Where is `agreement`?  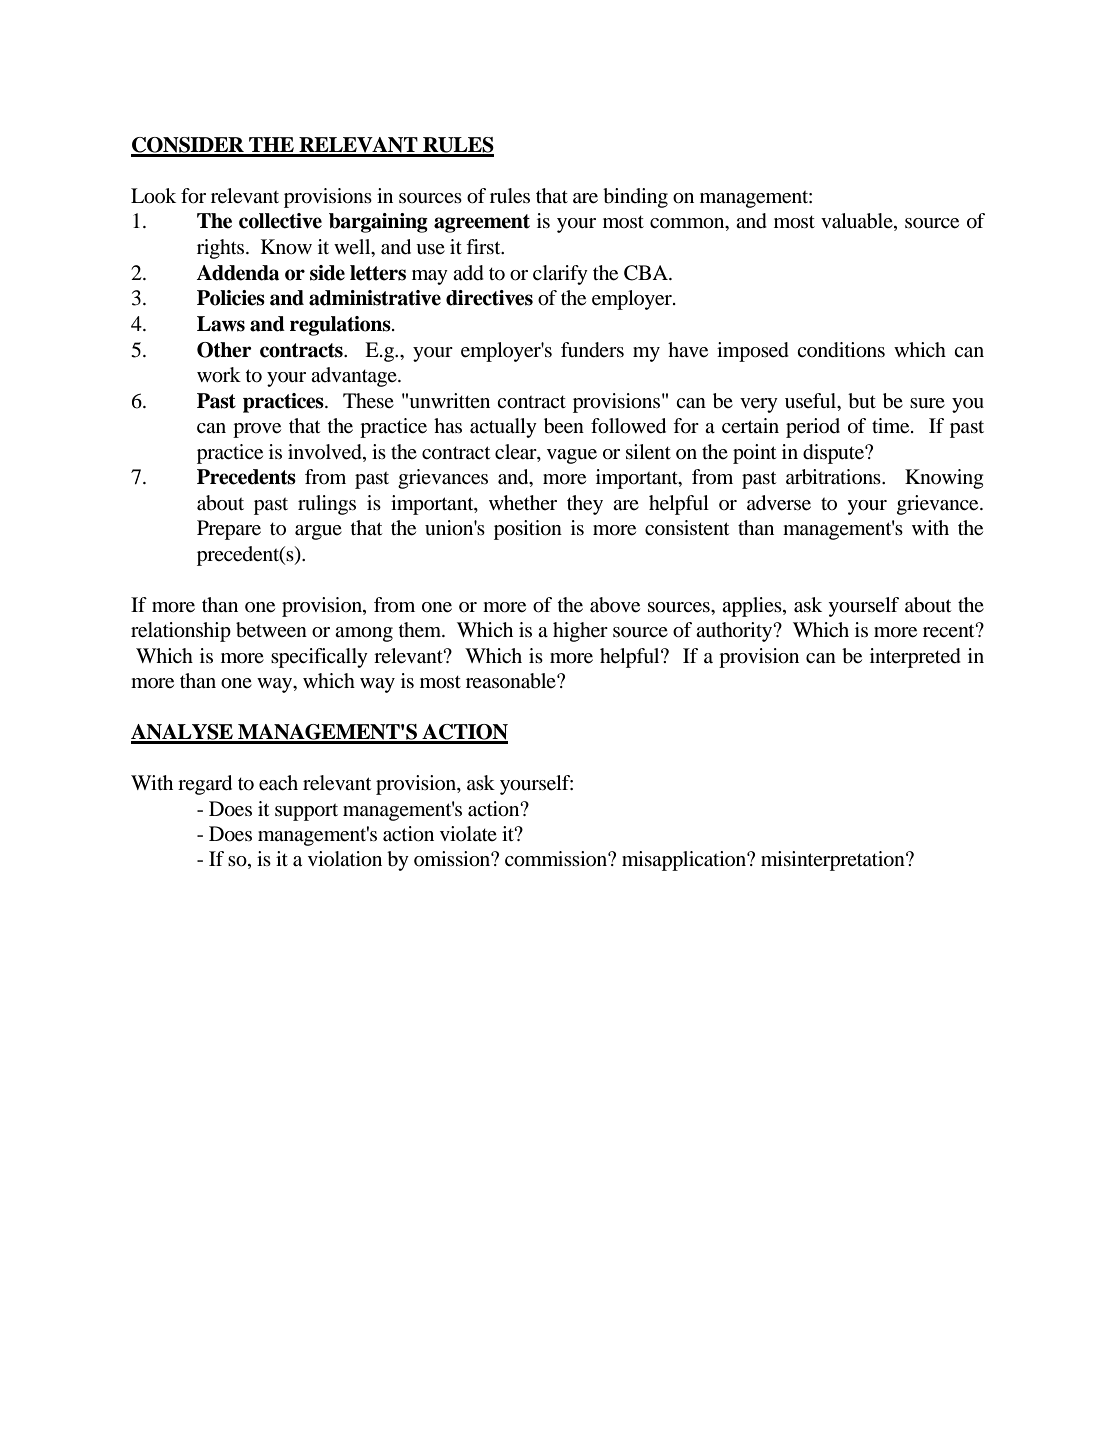
agreement is located at coordinates (482, 223).
